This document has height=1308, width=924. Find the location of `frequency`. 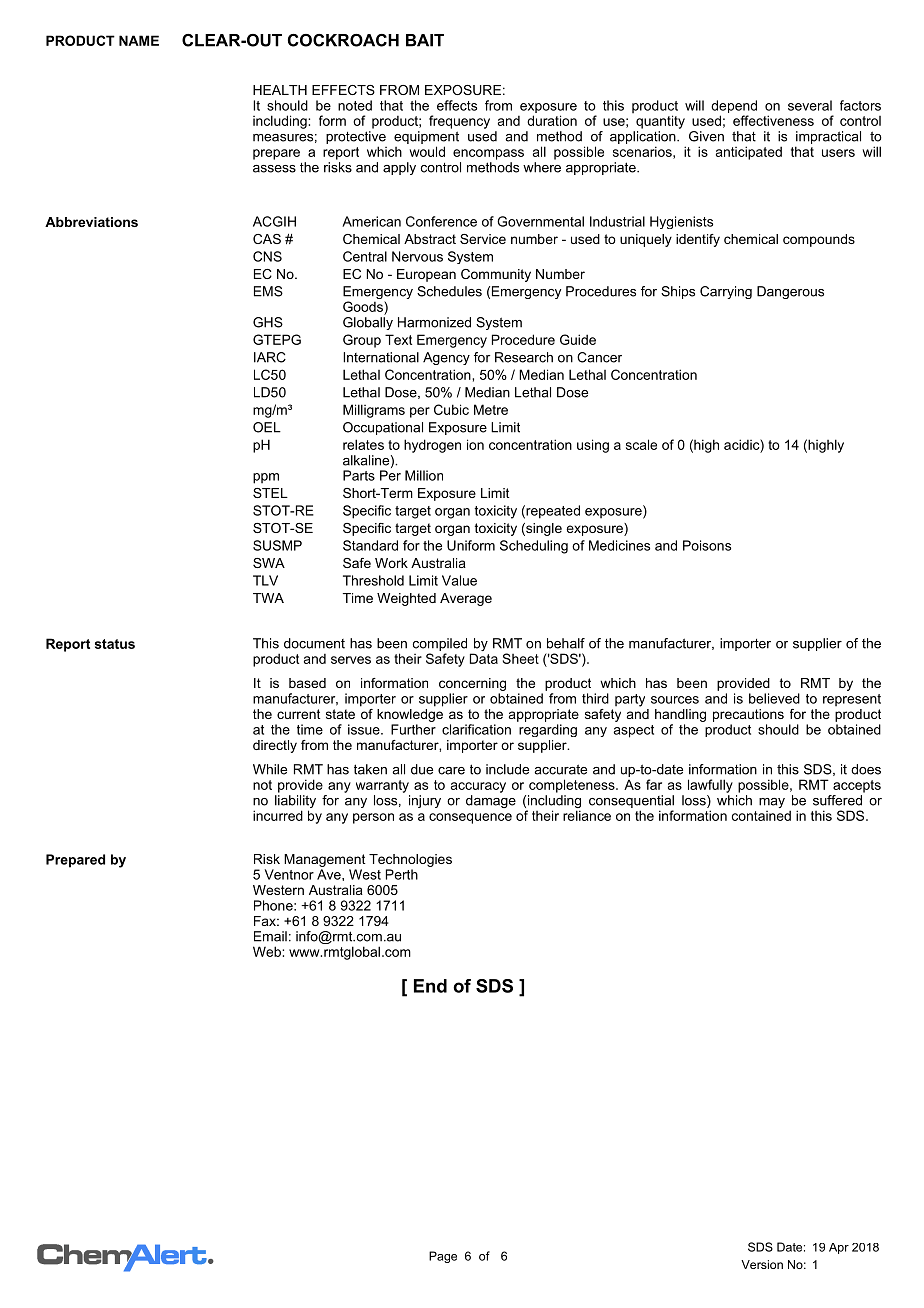

frequency is located at coordinates (459, 122).
